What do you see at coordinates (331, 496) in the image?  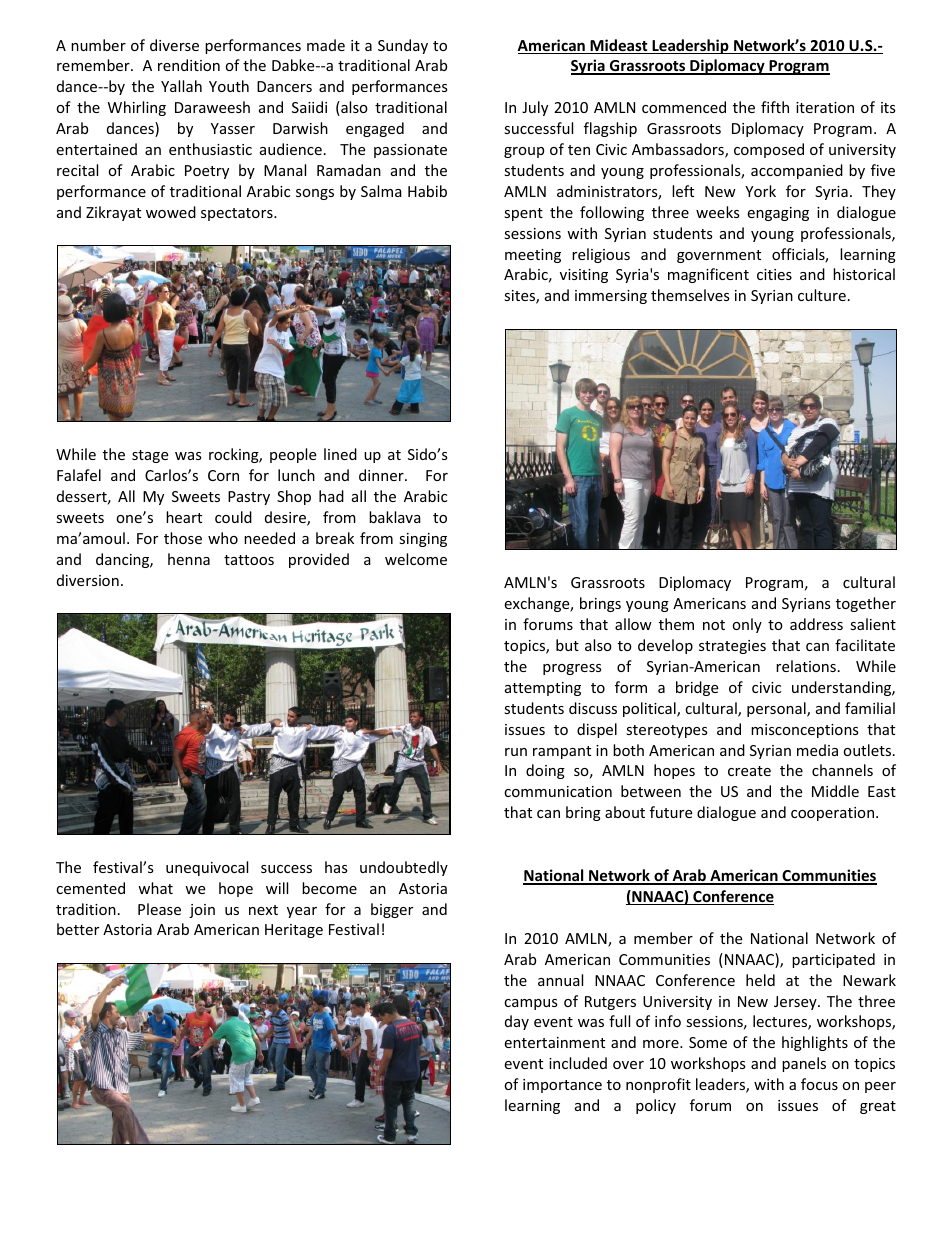 I see `had` at bounding box center [331, 496].
